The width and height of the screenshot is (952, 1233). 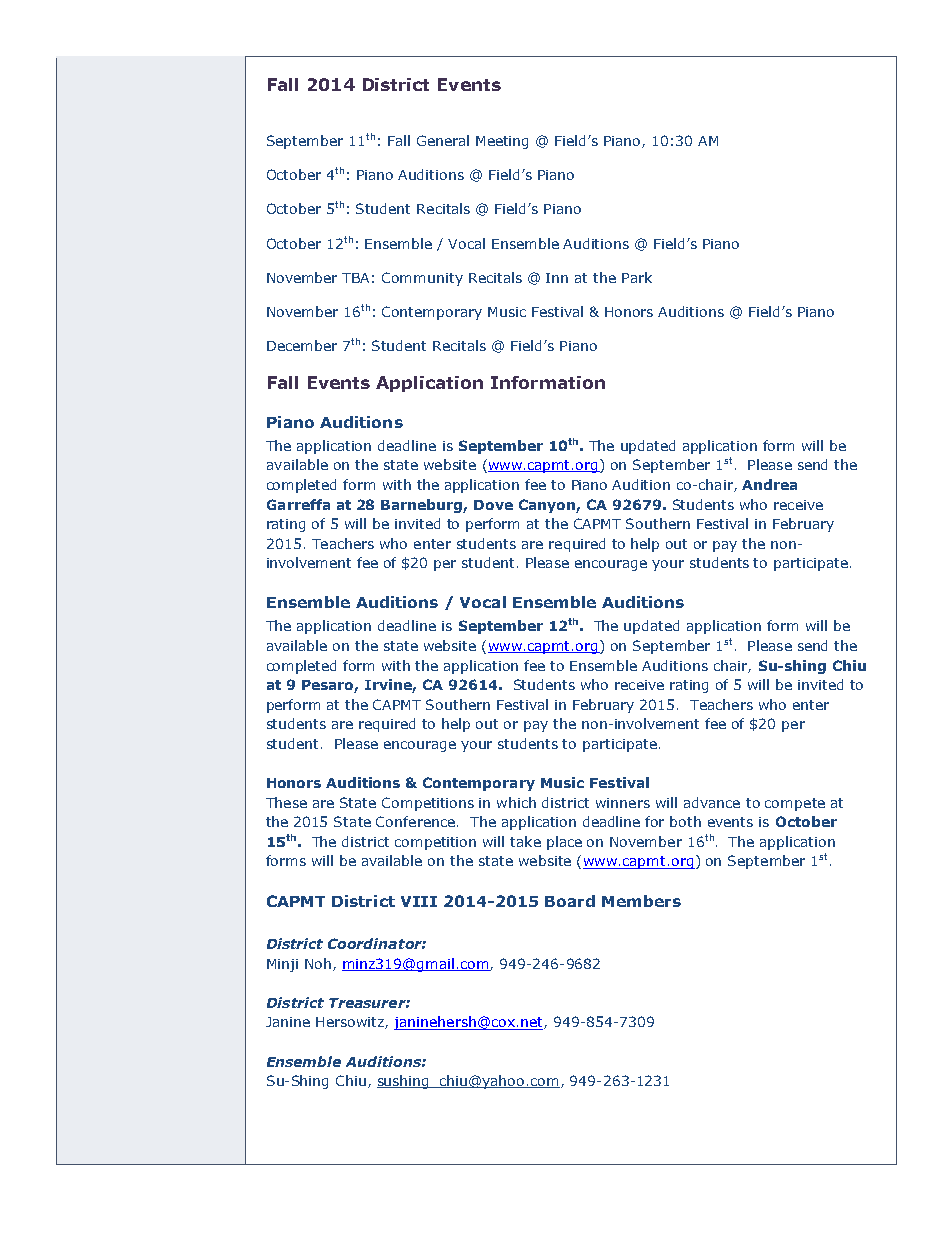 What do you see at coordinates (637, 277) in the screenshot?
I see `Park` at bounding box center [637, 277].
